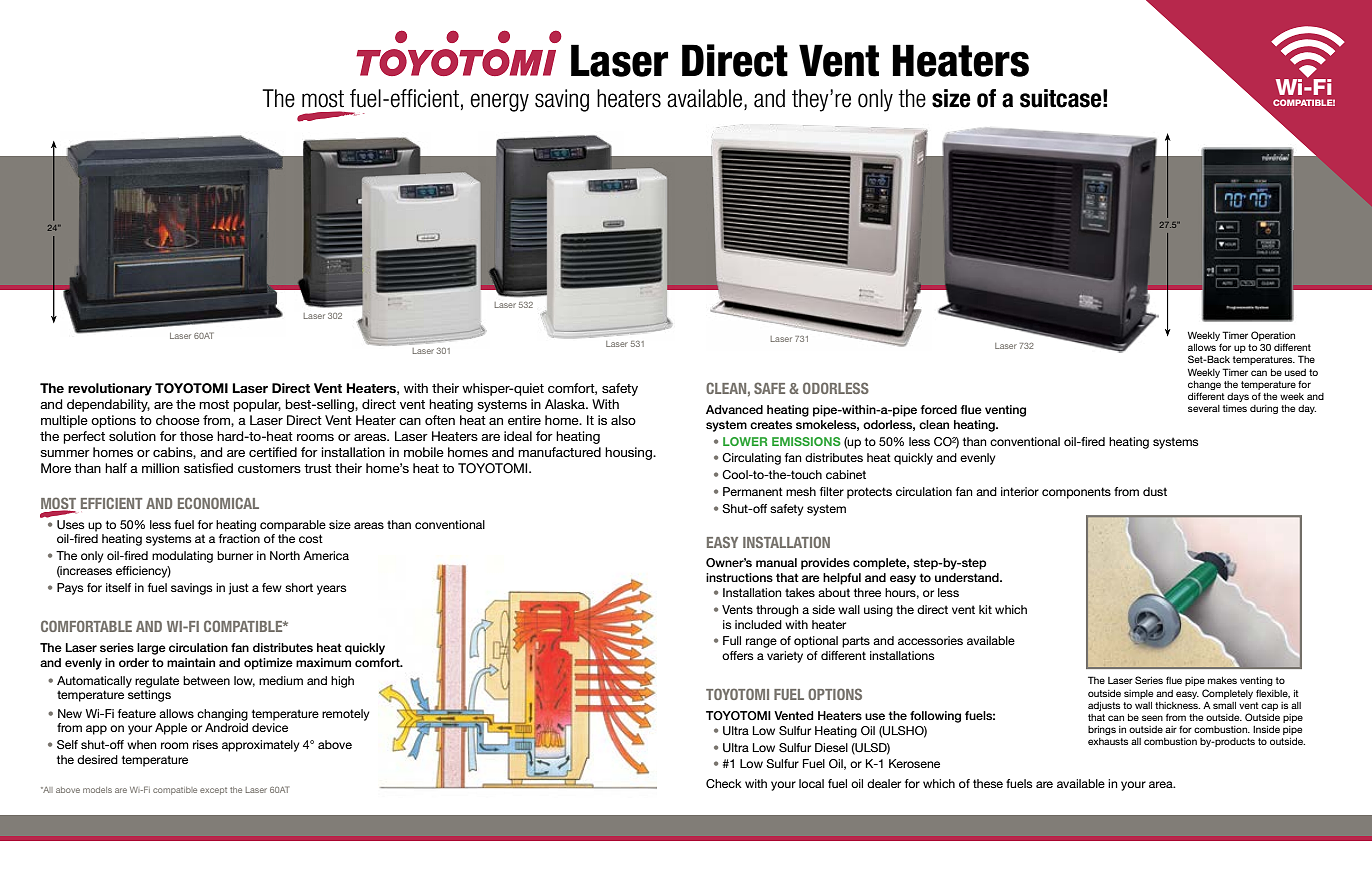  Describe the element at coordinates (1273, 337) in the screenshot. I see `Operation` at that location.
